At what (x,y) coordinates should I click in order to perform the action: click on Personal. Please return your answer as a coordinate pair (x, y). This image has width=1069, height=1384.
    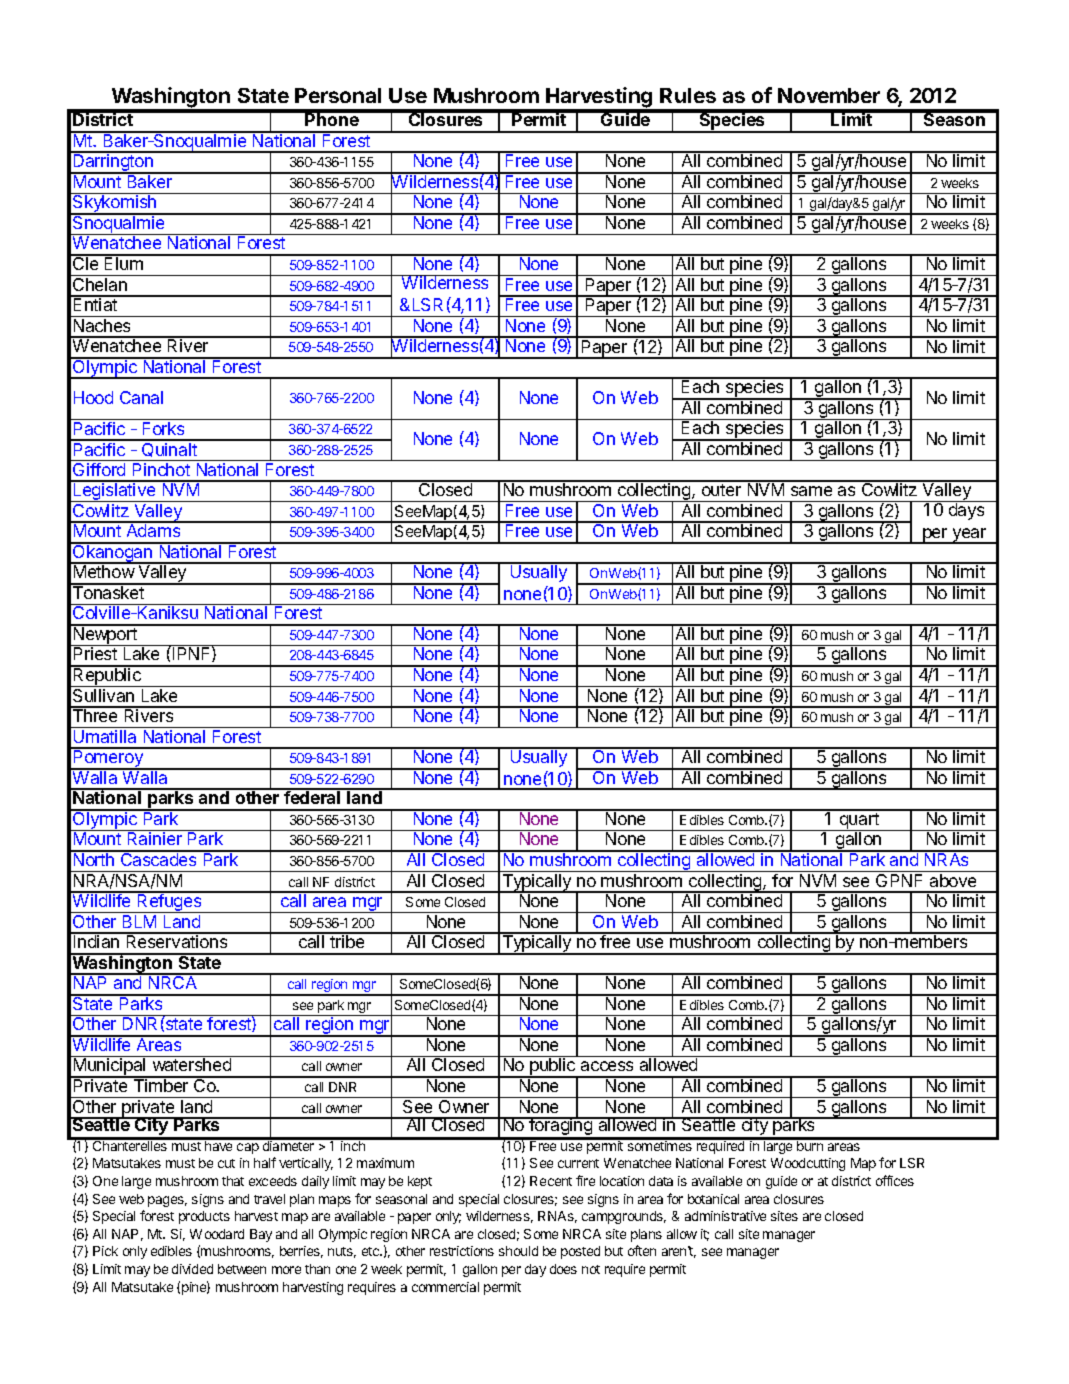
    Looking at the image, I should click on (338, 95).
